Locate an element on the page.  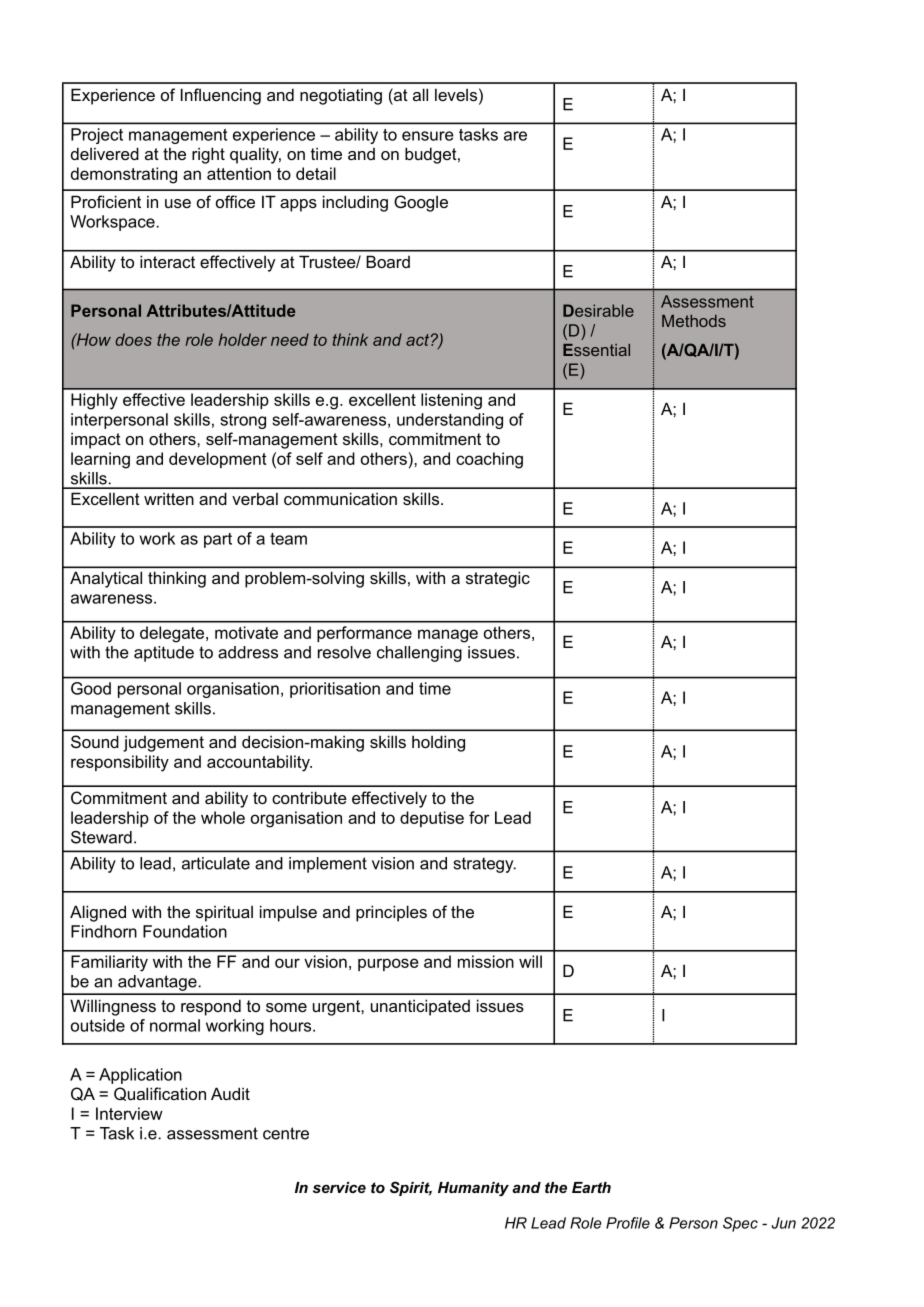
aptitude is located at coordinates (164, 654).
